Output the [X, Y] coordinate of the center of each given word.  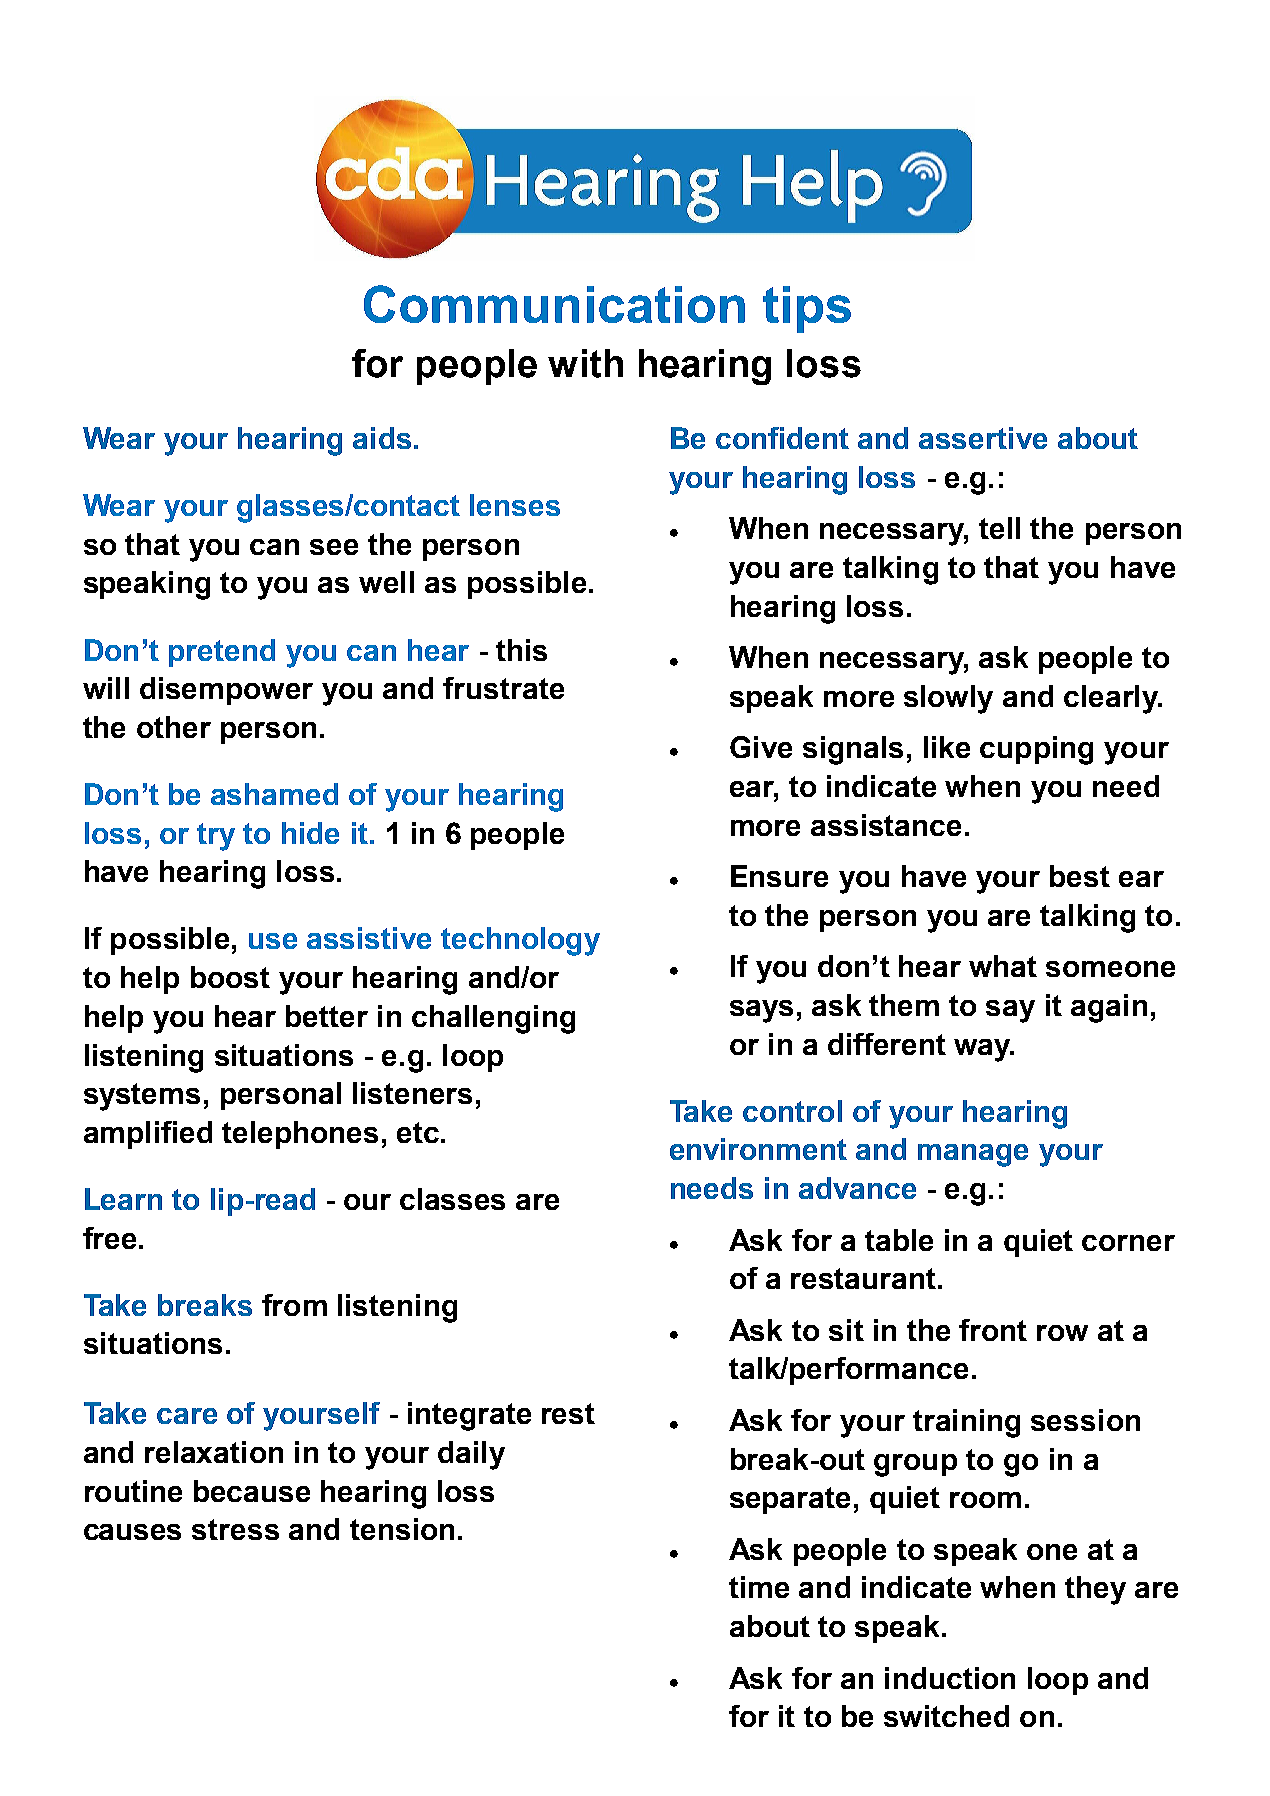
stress [235, 1529]
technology [520, 941]
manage [973, 1155]
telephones [300, 1135]
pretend [222, 653]
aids [382, 438]
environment [758, 1149]
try [216, 837]
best [1080, 876]
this [521, 650]
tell [999, 528]
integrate [469, 1416]
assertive [983, 438]
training [966, 1423]
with [585, 363]
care [187, 1416]
